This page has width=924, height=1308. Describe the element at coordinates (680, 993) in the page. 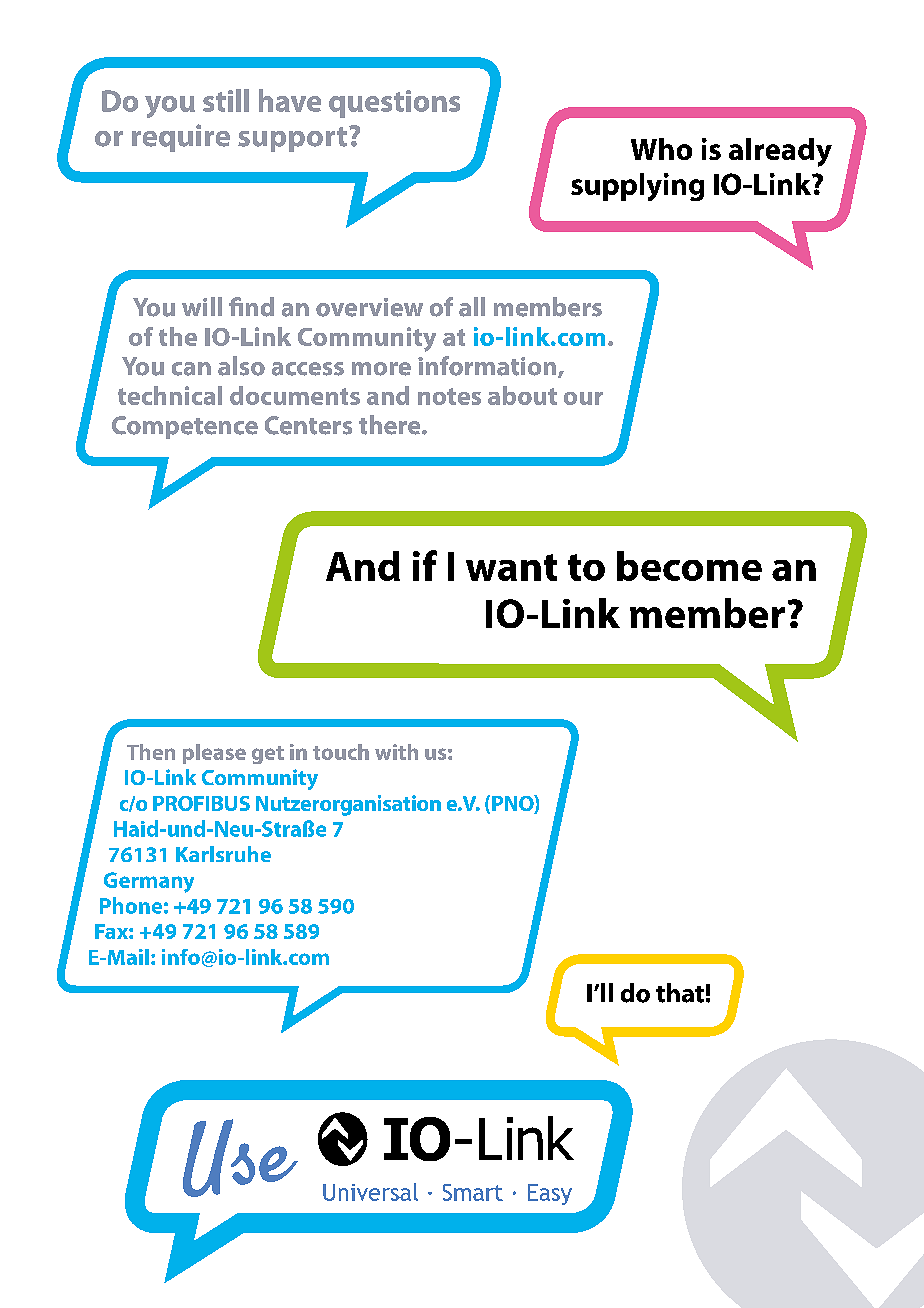

I see `that` at that location.
